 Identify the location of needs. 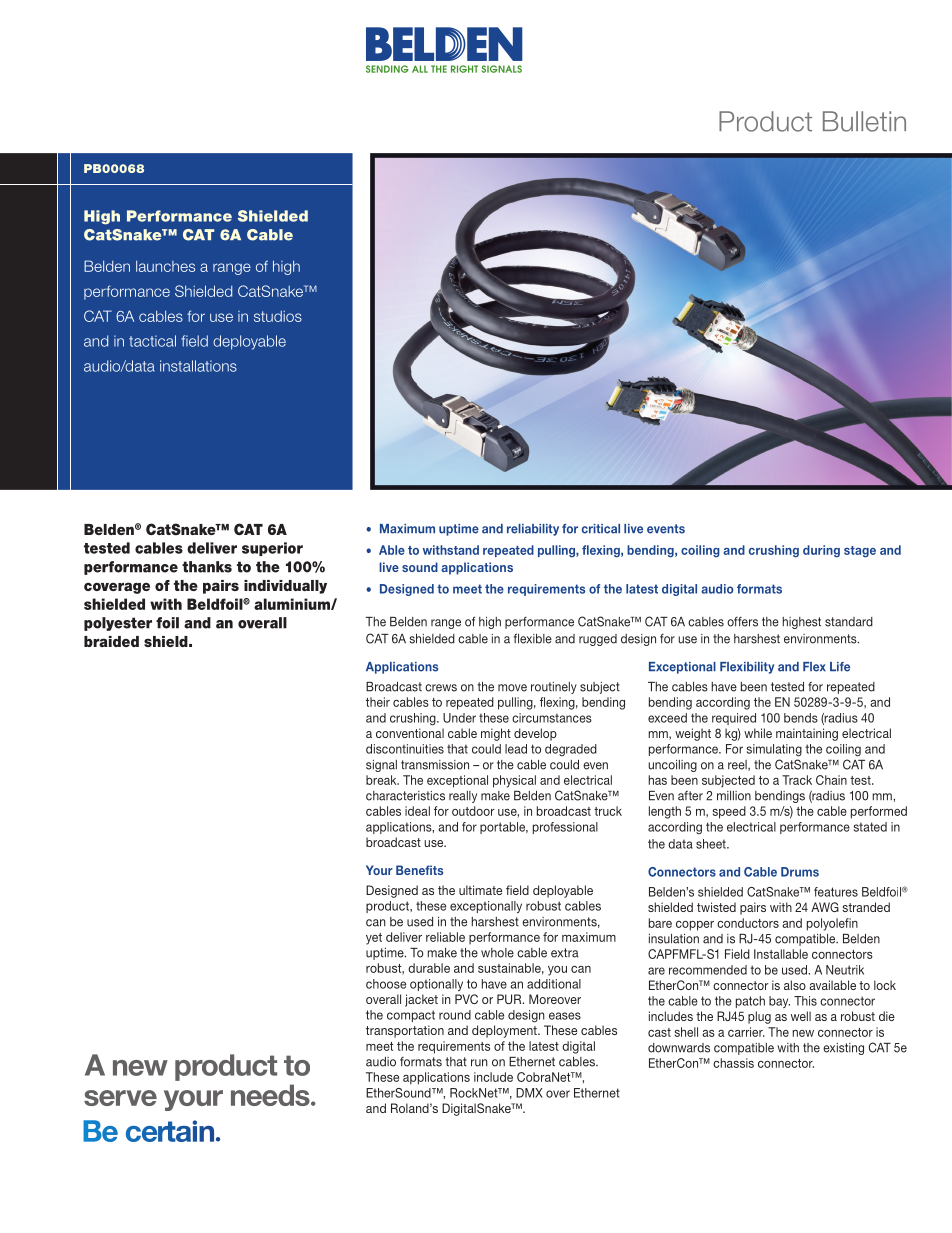
(271, 1095).
